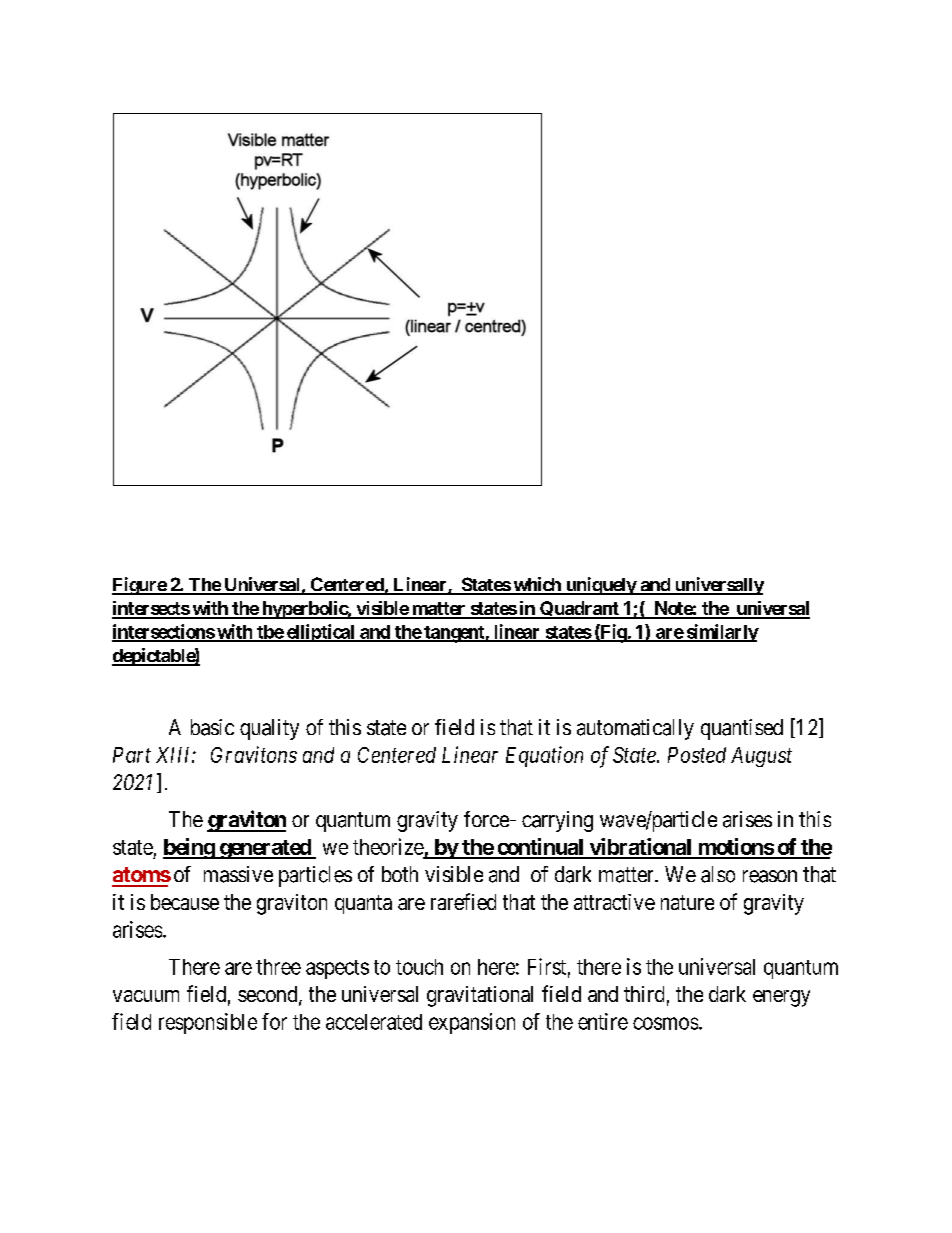  What do you see at coordinates (212, 727) in the page?
I see `basic` at bounding box center [212, 727].
